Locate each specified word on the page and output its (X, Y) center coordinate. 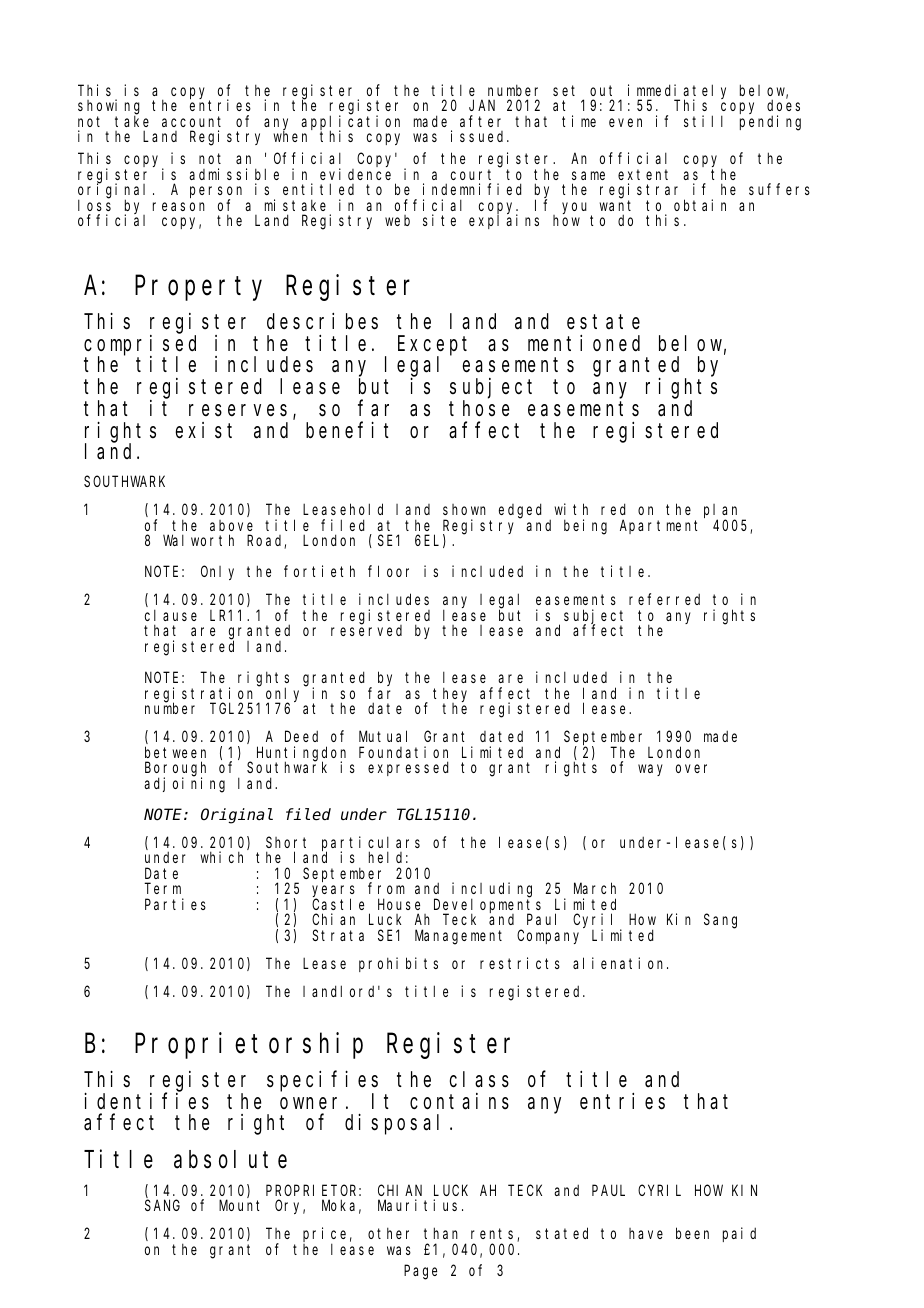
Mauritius (417, 1205)
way (650, 770)
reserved (366, 630)
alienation (620, 963)
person (216, 193)
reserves (238, 410)
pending (770, 123)
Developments (487, 906)
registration (201, 695)
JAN (482, 106)
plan (723, 512)
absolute (230, 1159)
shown (464, 509)
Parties (175, 904)
